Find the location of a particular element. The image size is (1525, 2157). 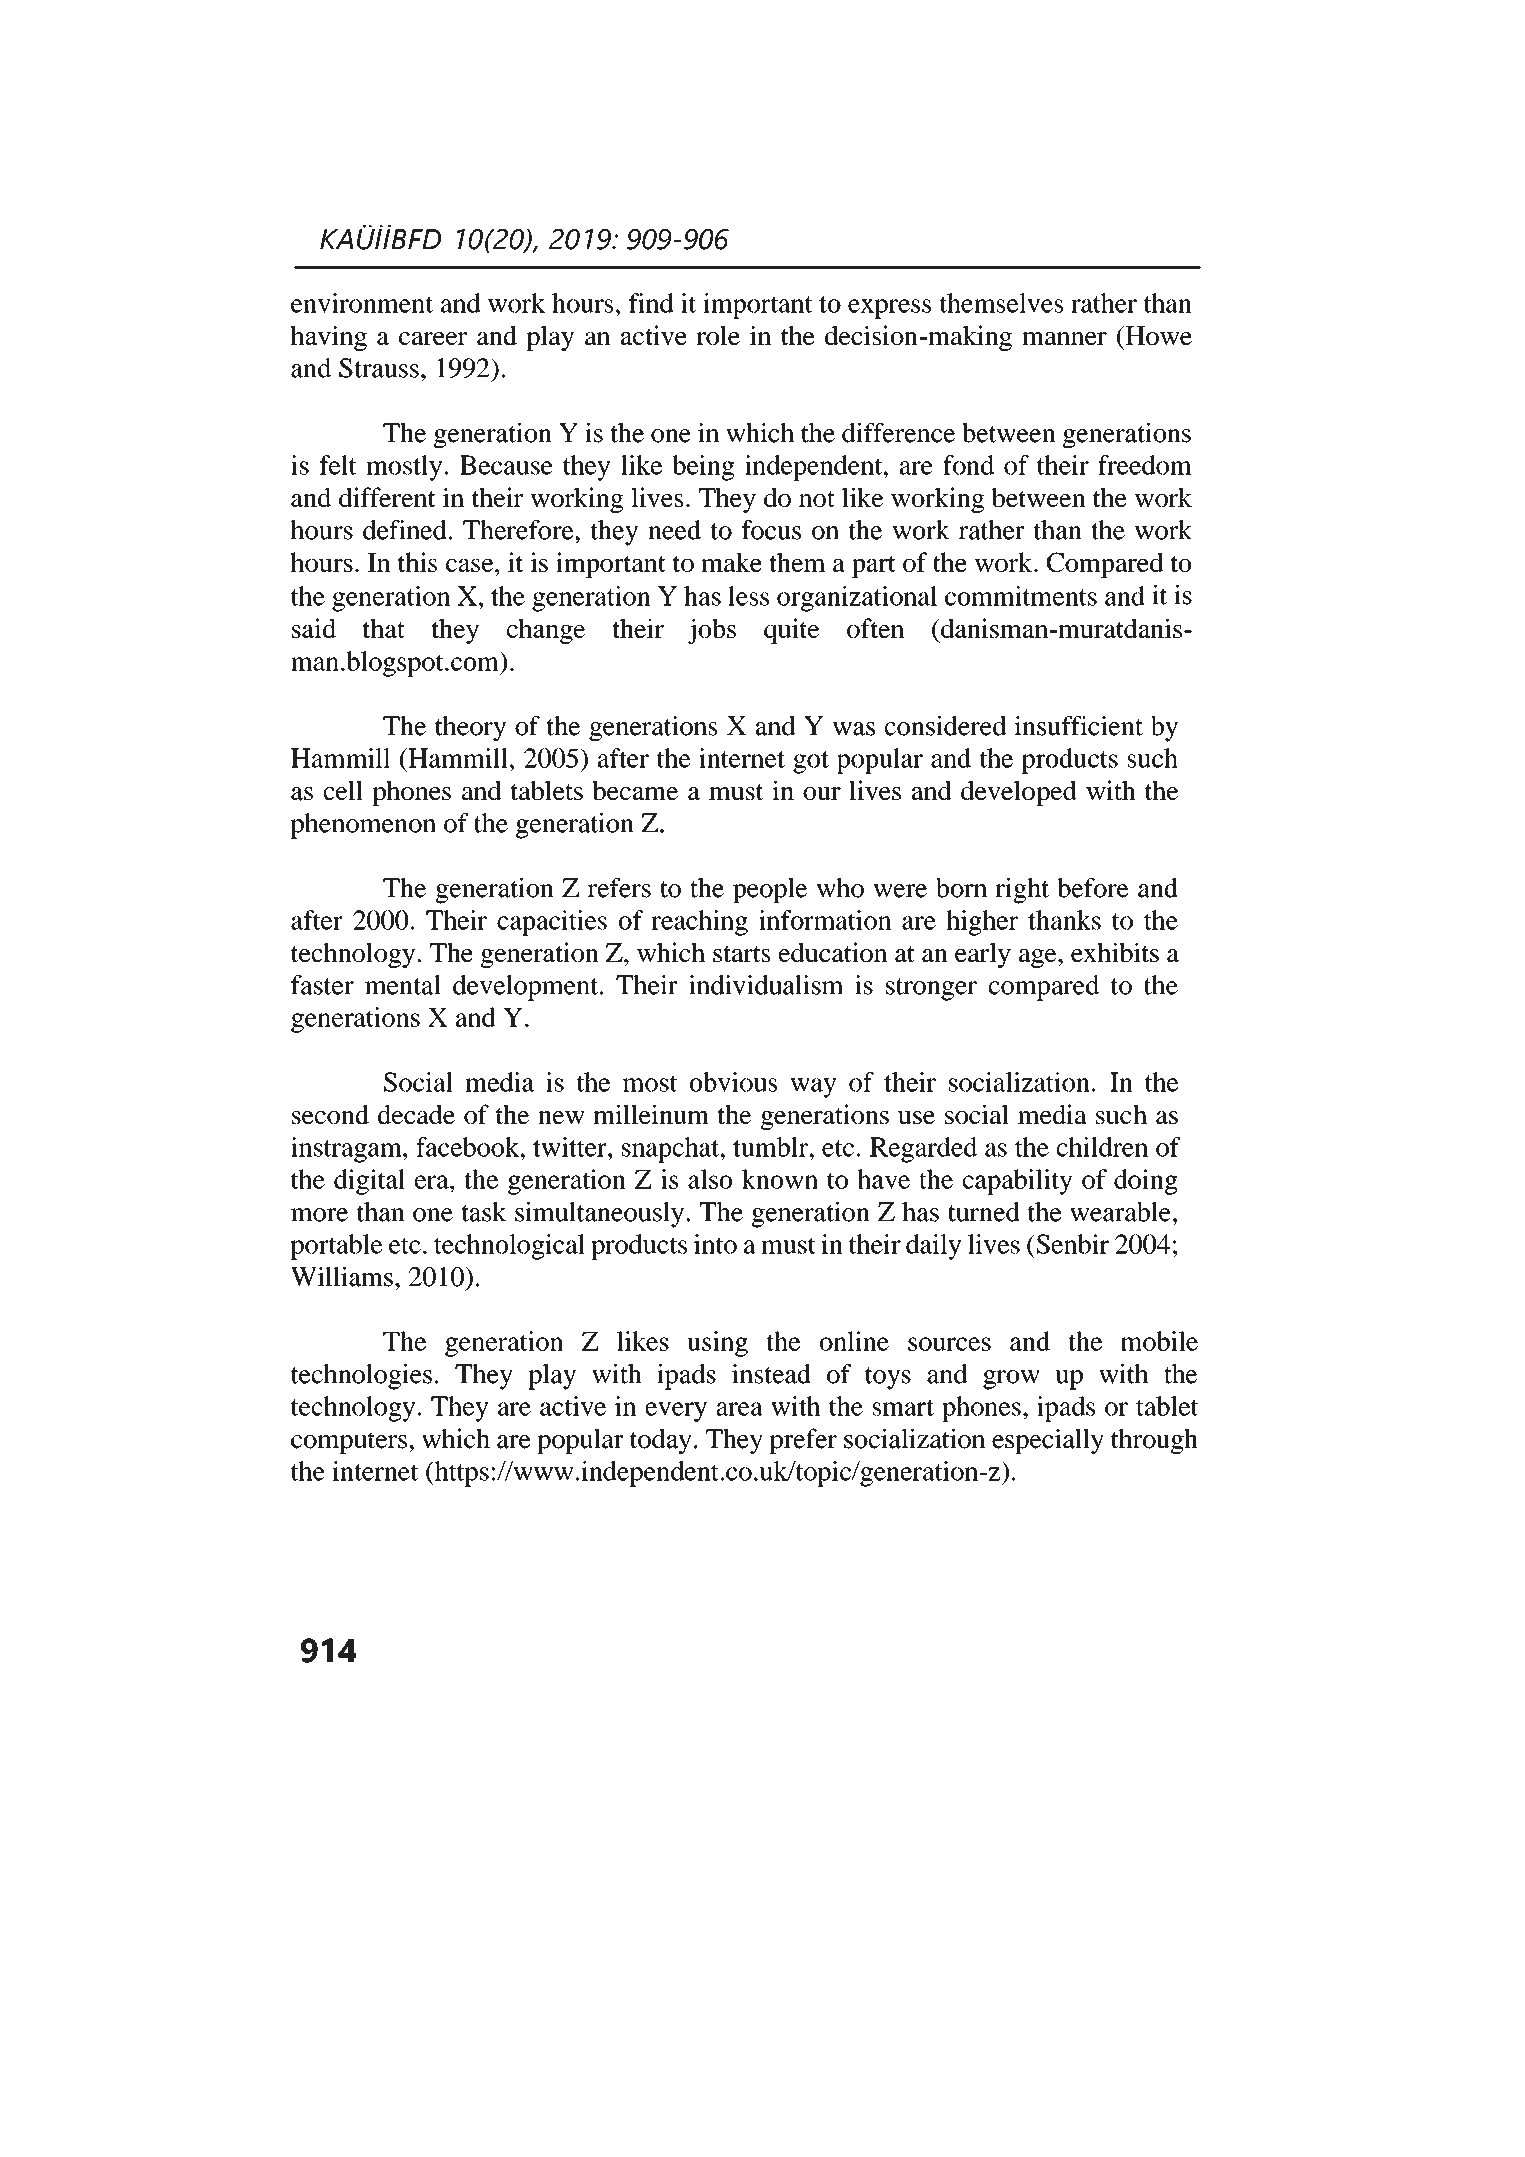

also is located at coordinates (710, 1179).
